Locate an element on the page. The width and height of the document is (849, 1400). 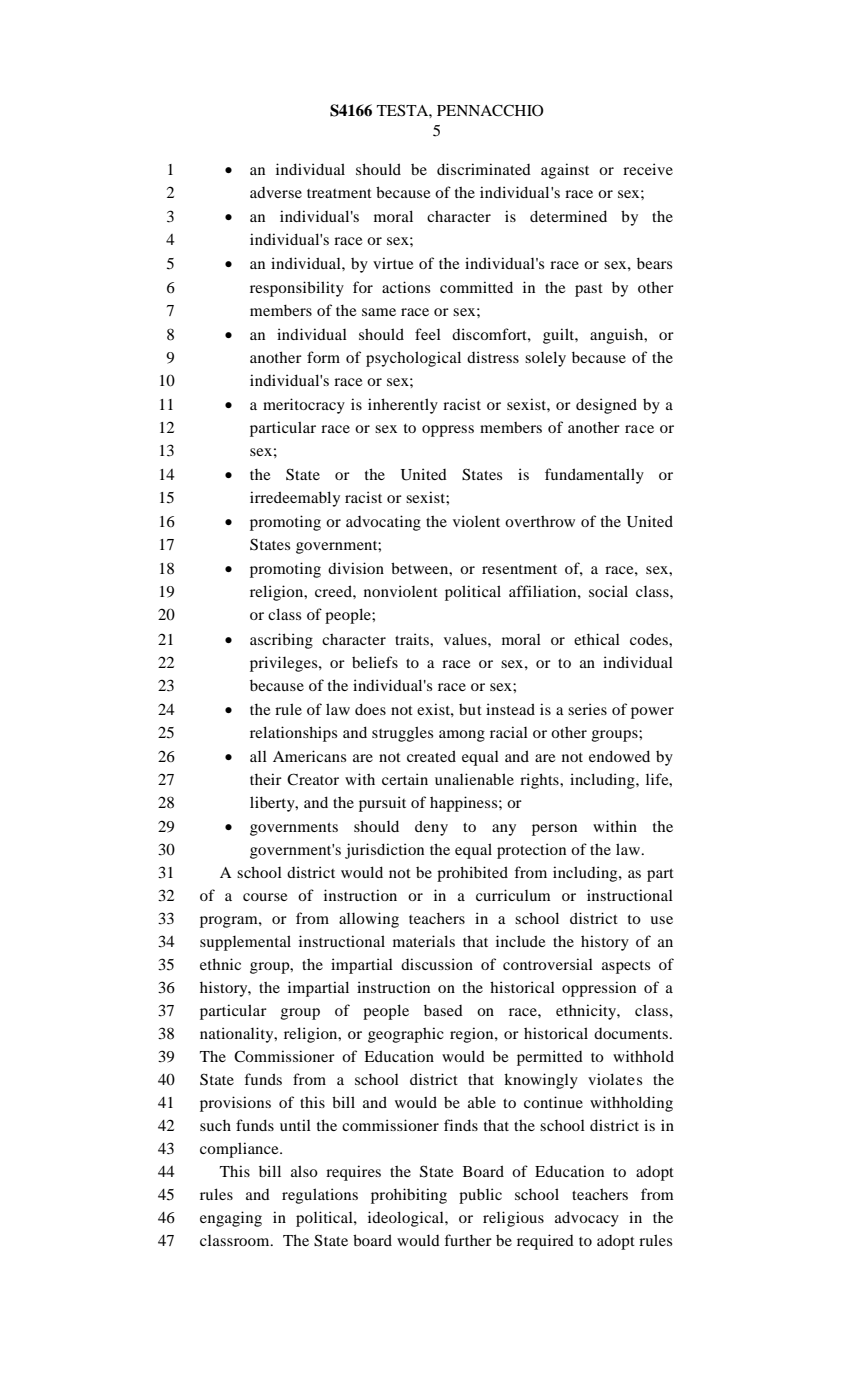
discriminated is located at coordinates (484, 169).
